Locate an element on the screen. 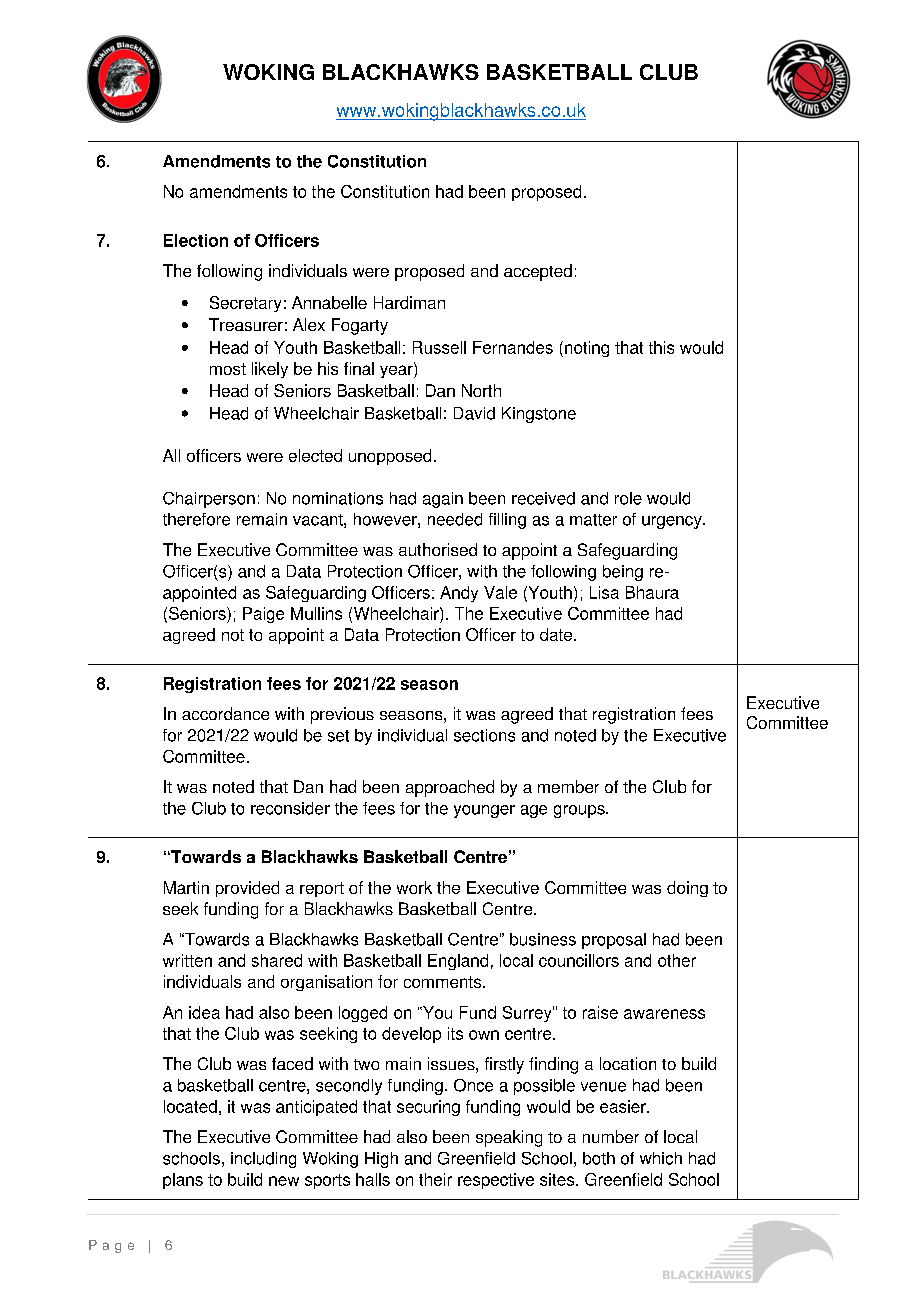 This screenshot has height=1308, width=924. Paige is located at coordinates (263, 615).
